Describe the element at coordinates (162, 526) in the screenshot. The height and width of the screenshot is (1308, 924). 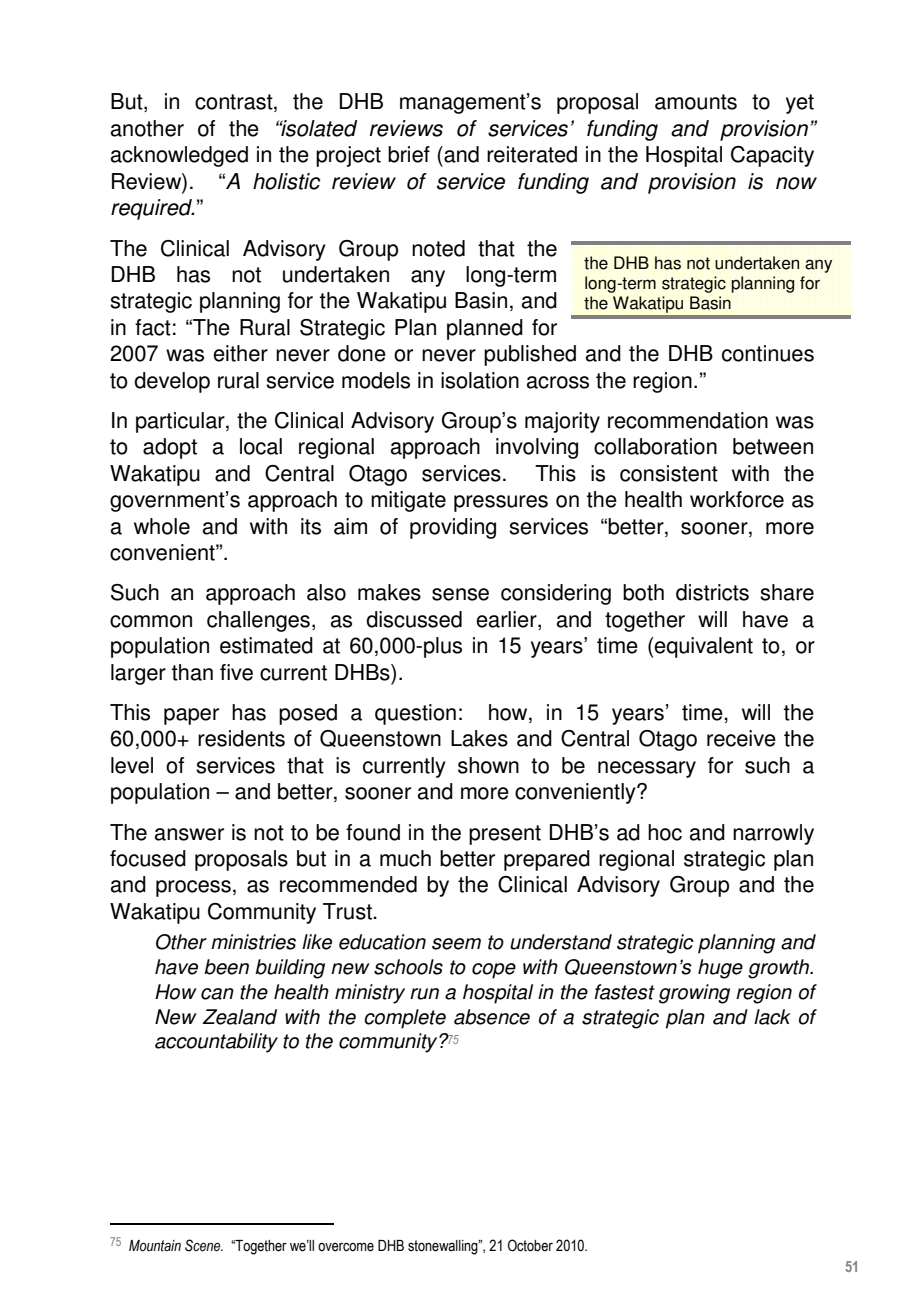
I see `whole` at that location.
